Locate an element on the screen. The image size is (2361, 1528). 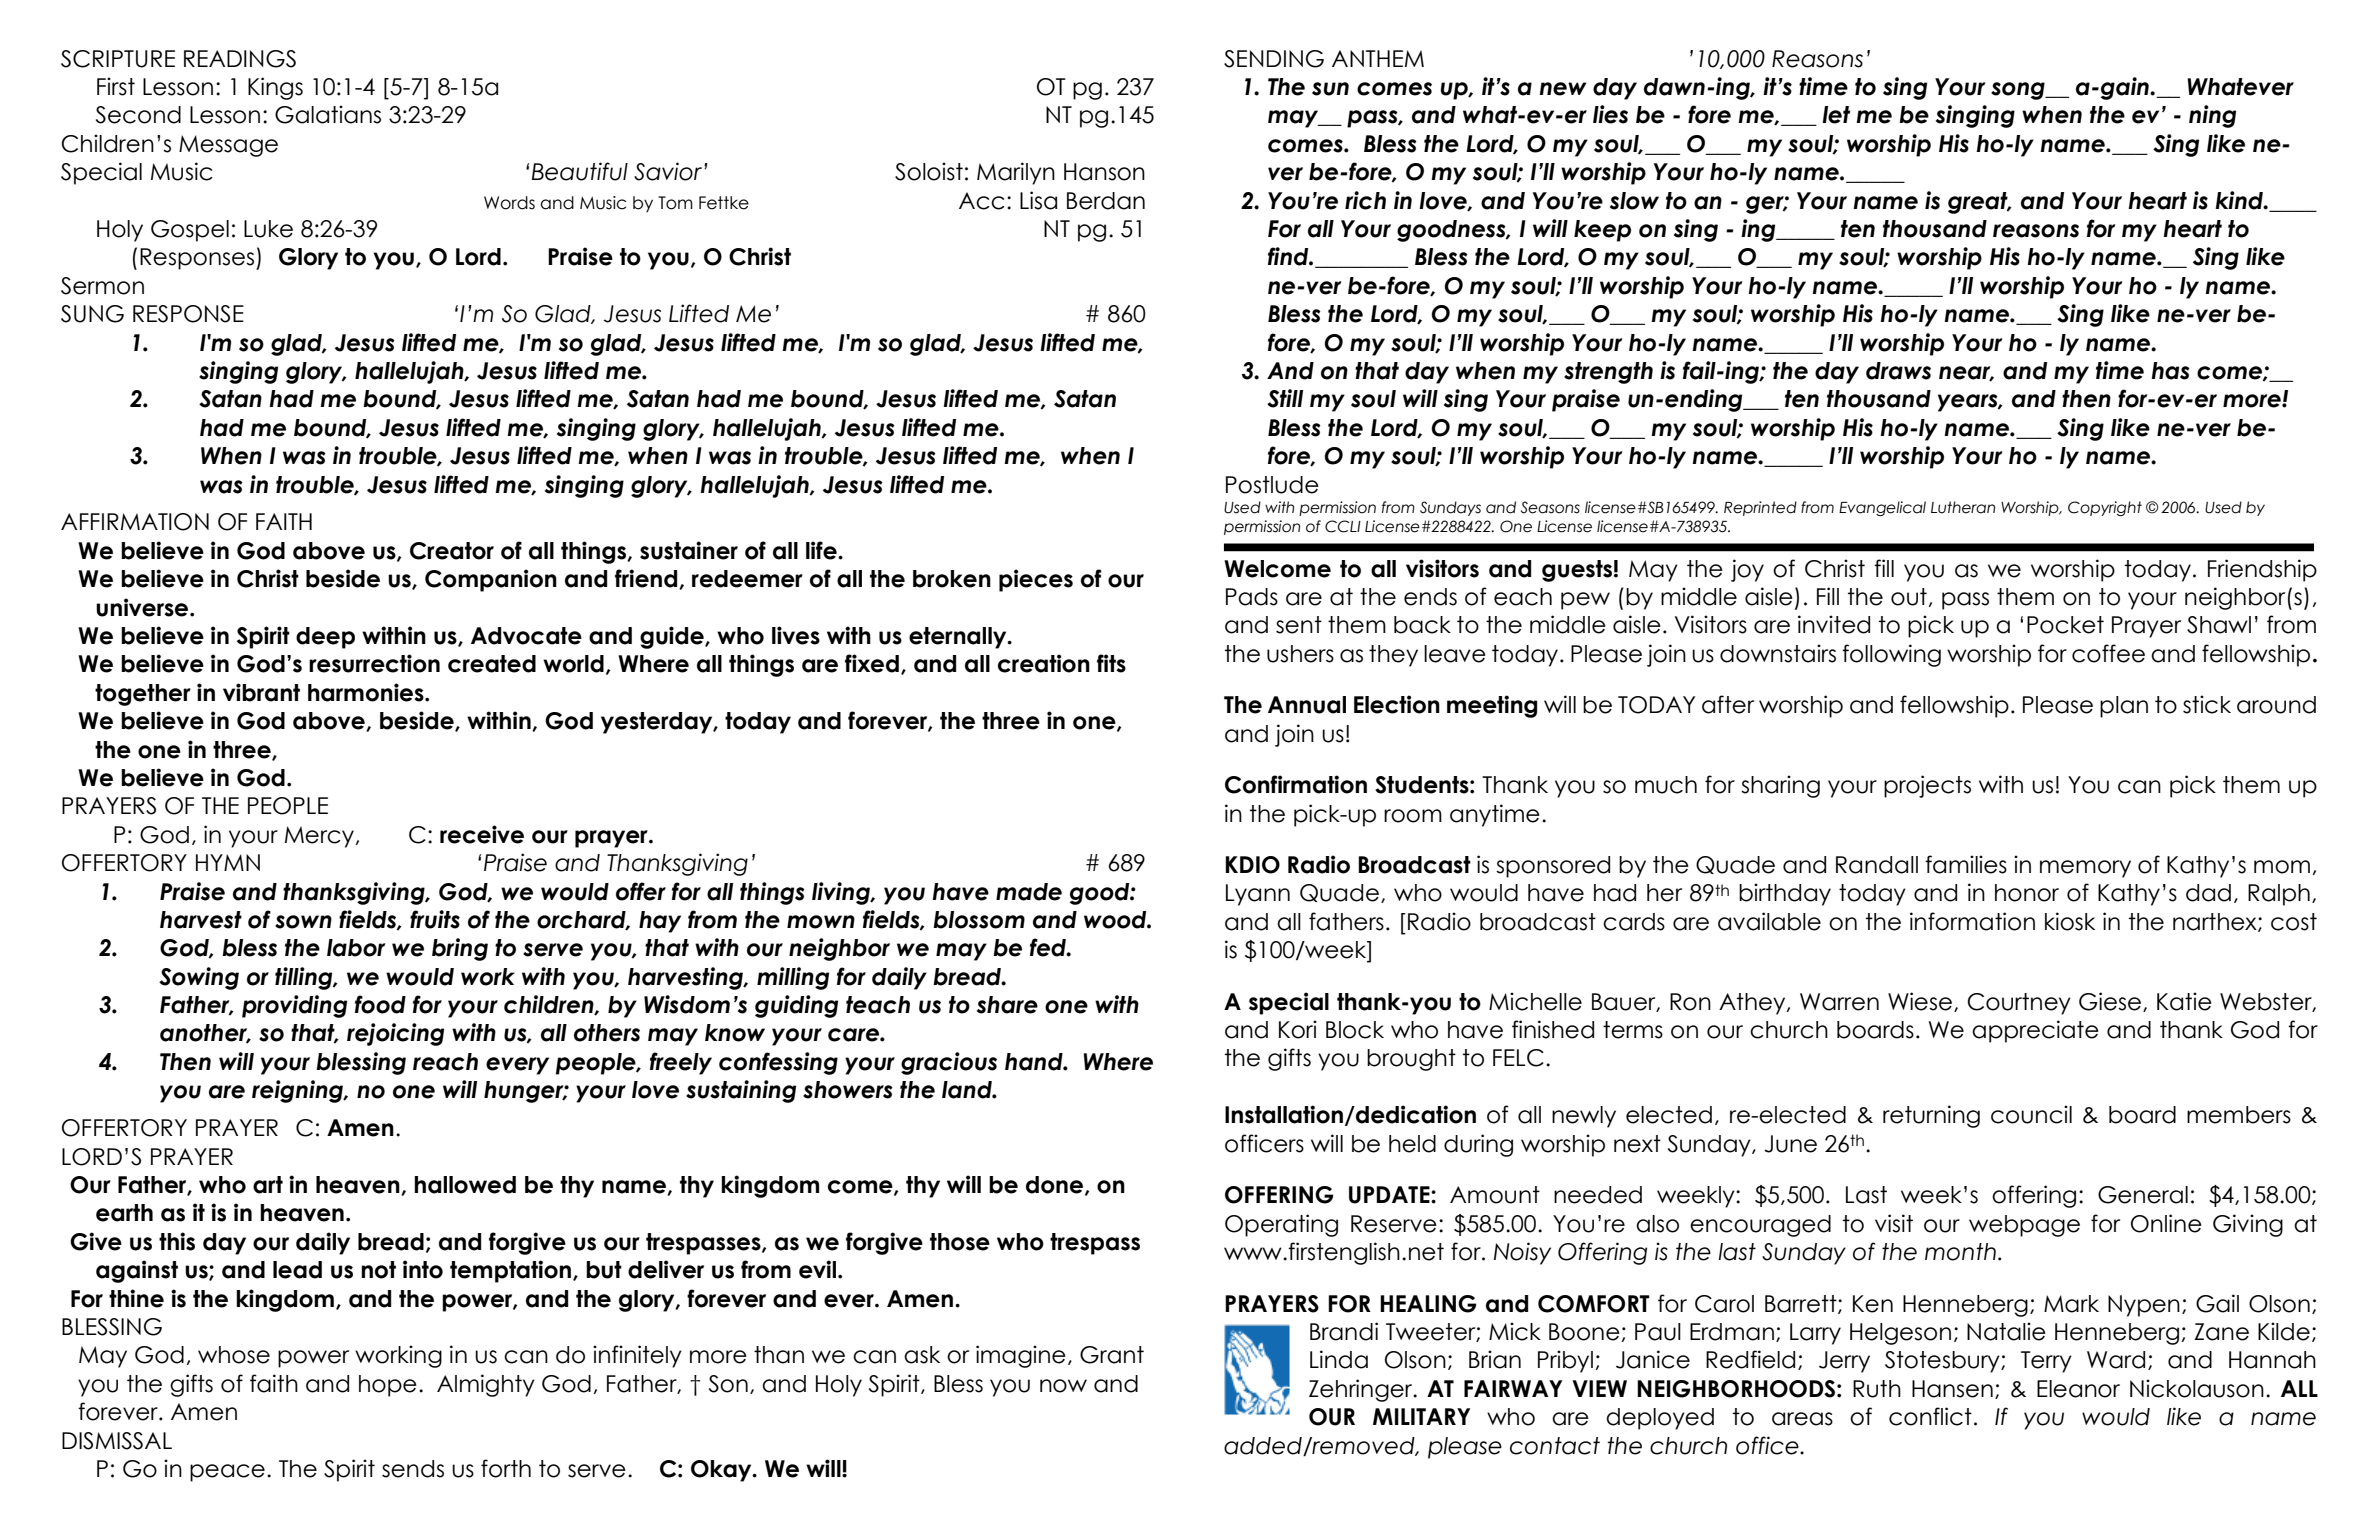
hope is located at coordinates (388, 1386).
